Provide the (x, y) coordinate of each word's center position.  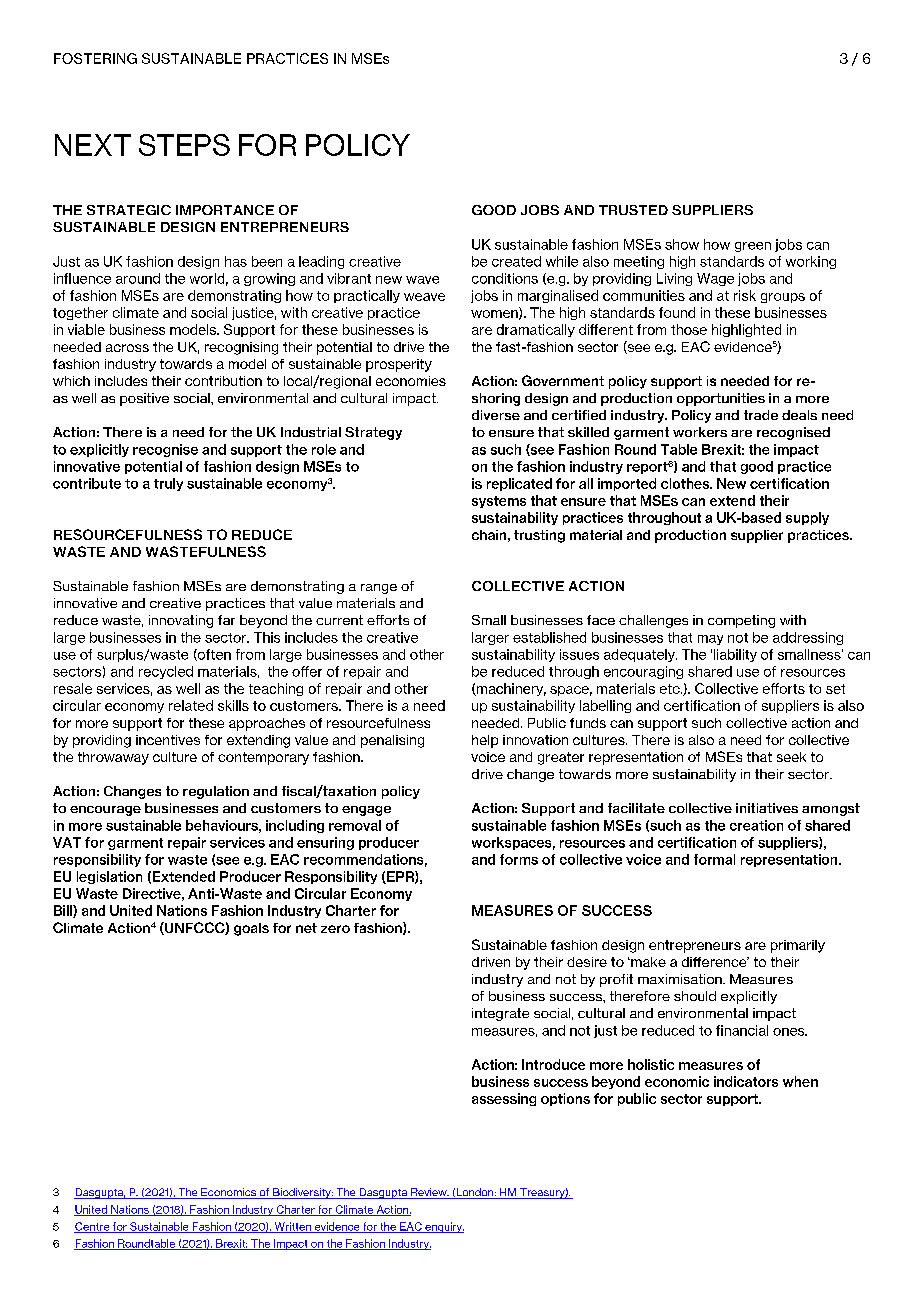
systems (499, 502)
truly (168, 484)
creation (756, 825)
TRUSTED (633, 210)
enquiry (443, 1227)
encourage (105, 811)
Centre (93, 1227)
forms (519, 859)
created (516, 261)
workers (700, 432)
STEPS (184, 145)
